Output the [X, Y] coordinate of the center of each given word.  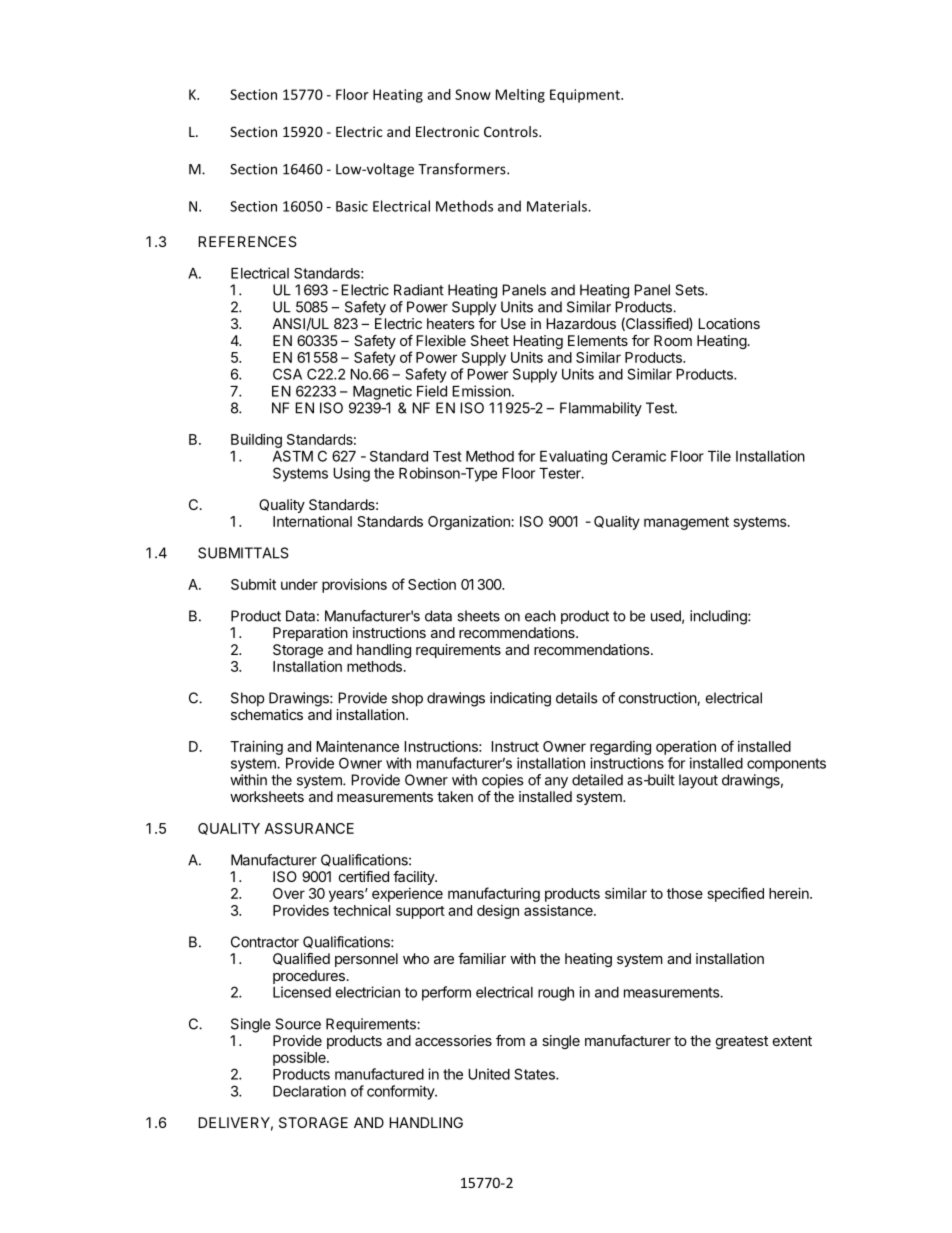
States [535, 1074]
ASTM [293, 456]
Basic [352, 206]
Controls [512, 131]
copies [502, 781]
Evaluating [573, 457]
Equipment [586, 96]
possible [300, 1059]
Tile [719, 456]
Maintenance [357, 746]
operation [686, 748]
